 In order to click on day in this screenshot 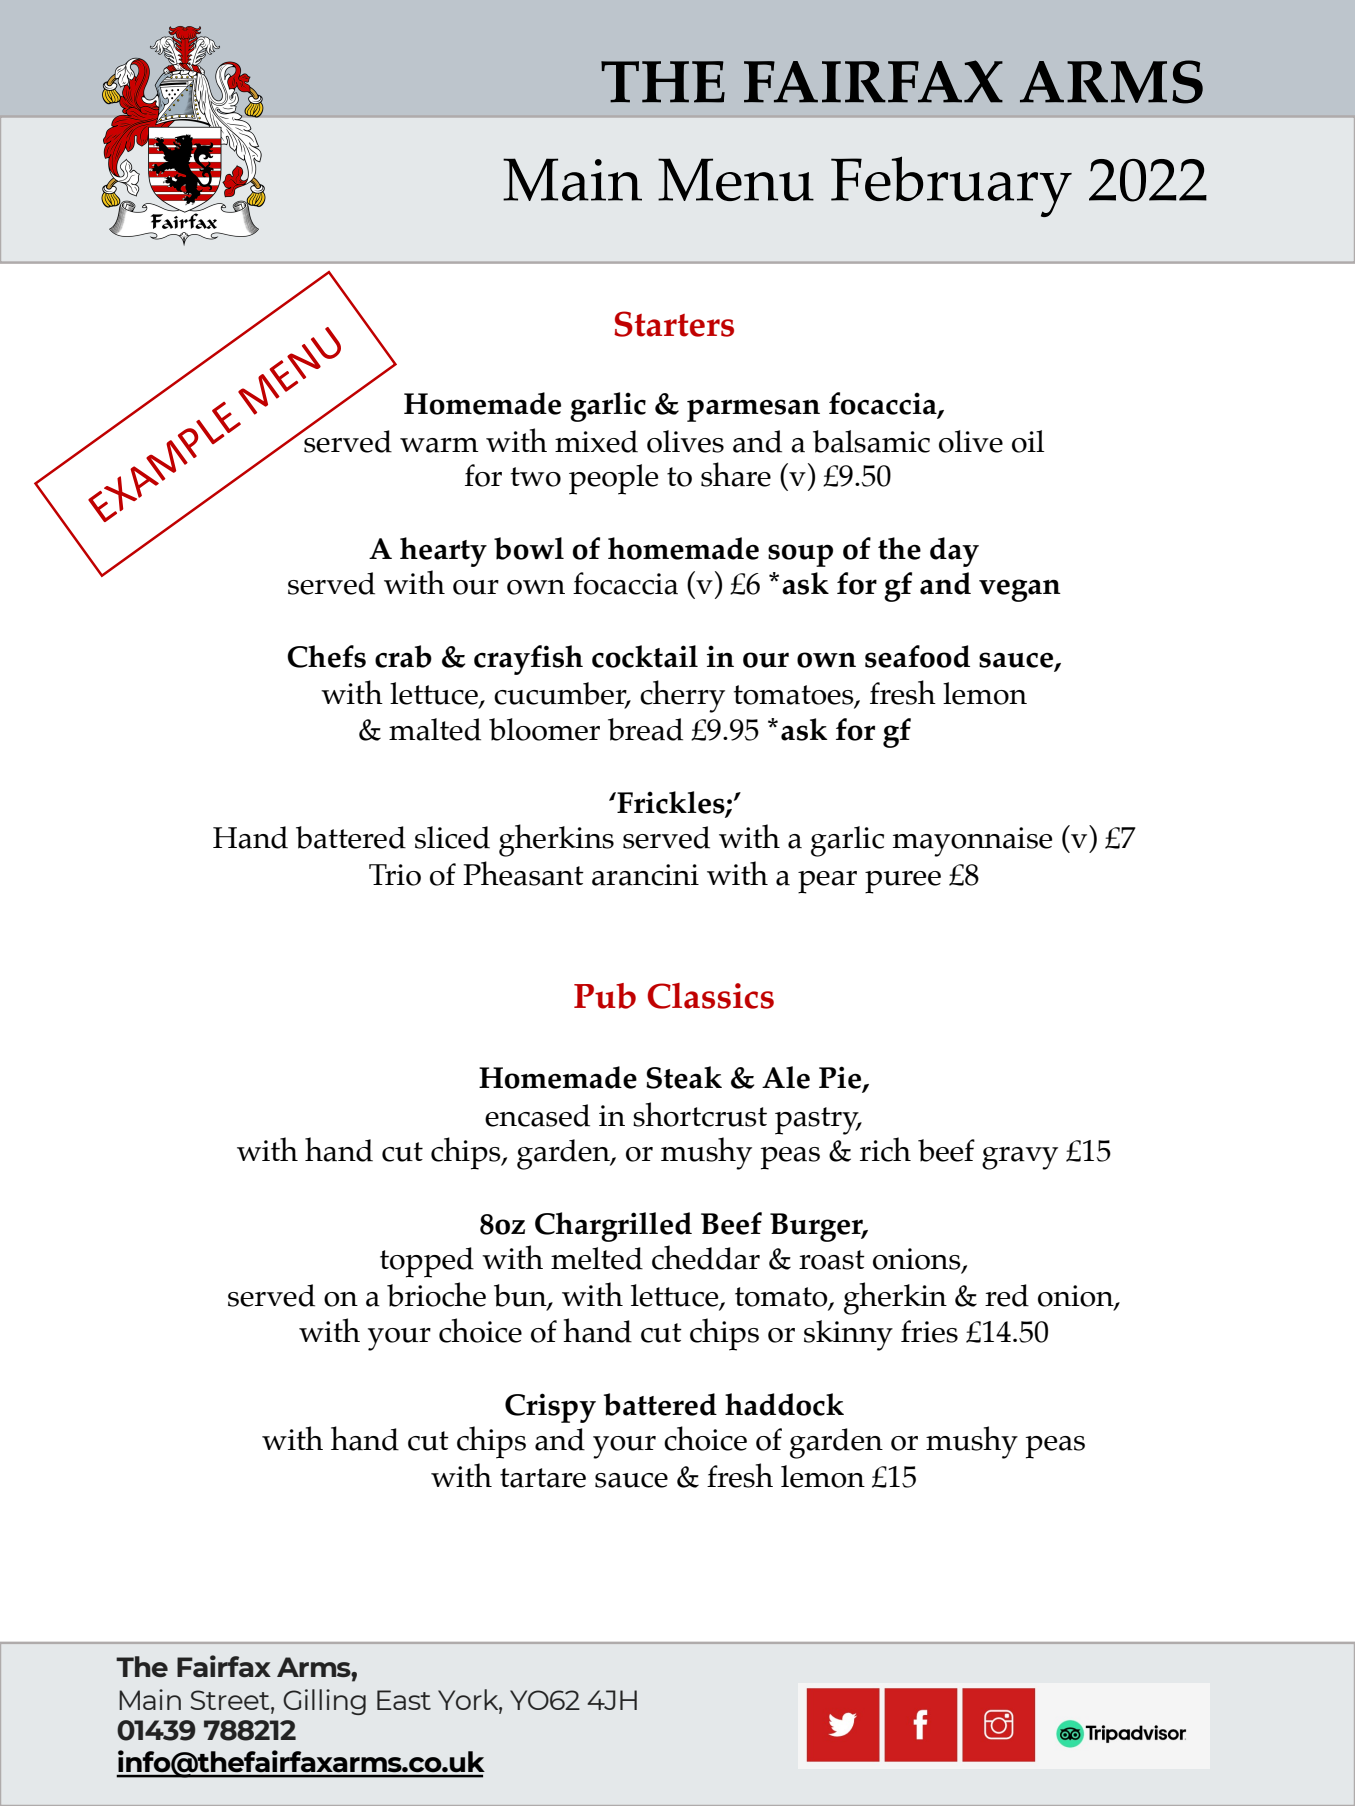, I will do `click(954, 552)`.
